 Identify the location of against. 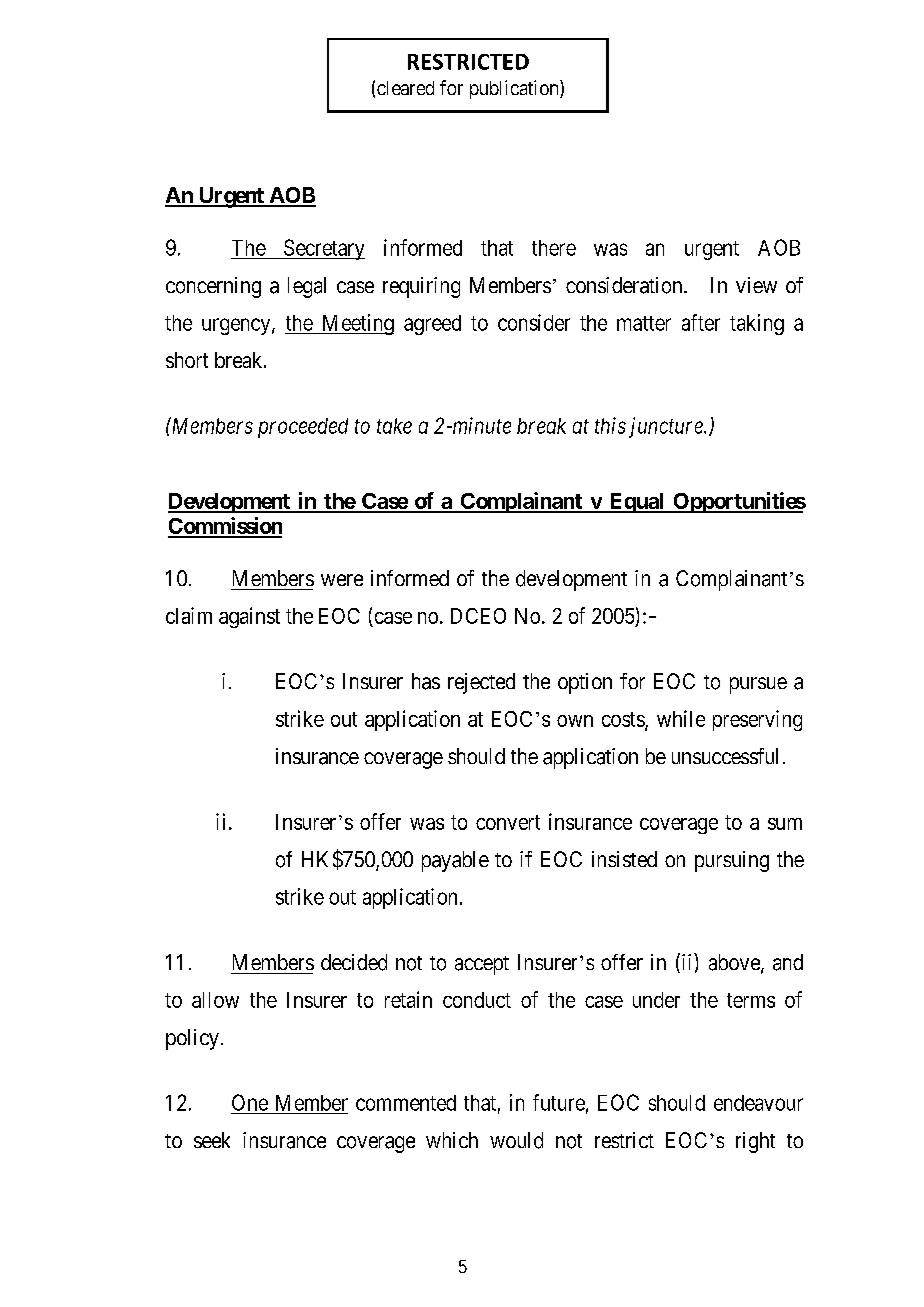
(249, 617).
